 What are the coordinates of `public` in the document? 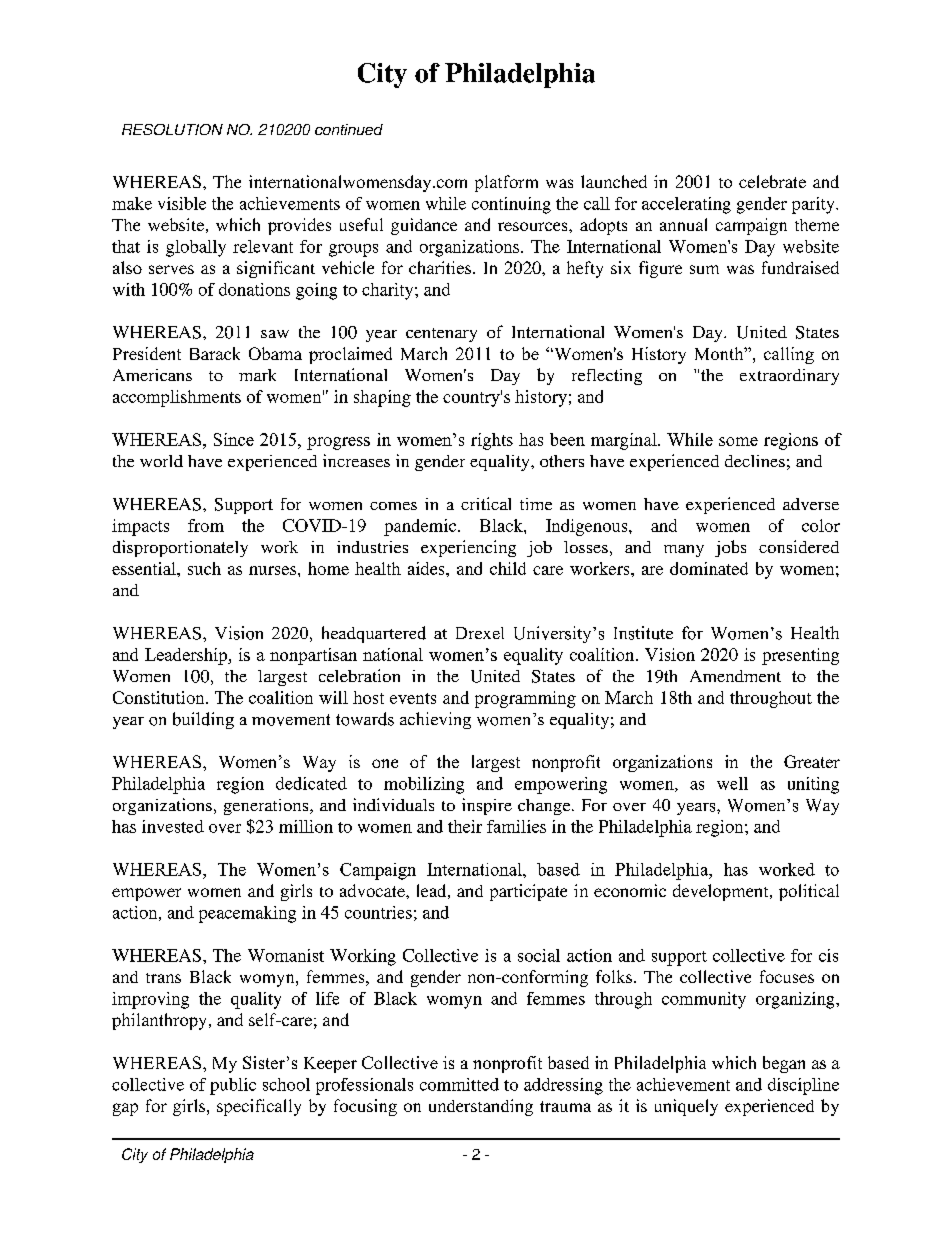 It's located at (233, 1086).
